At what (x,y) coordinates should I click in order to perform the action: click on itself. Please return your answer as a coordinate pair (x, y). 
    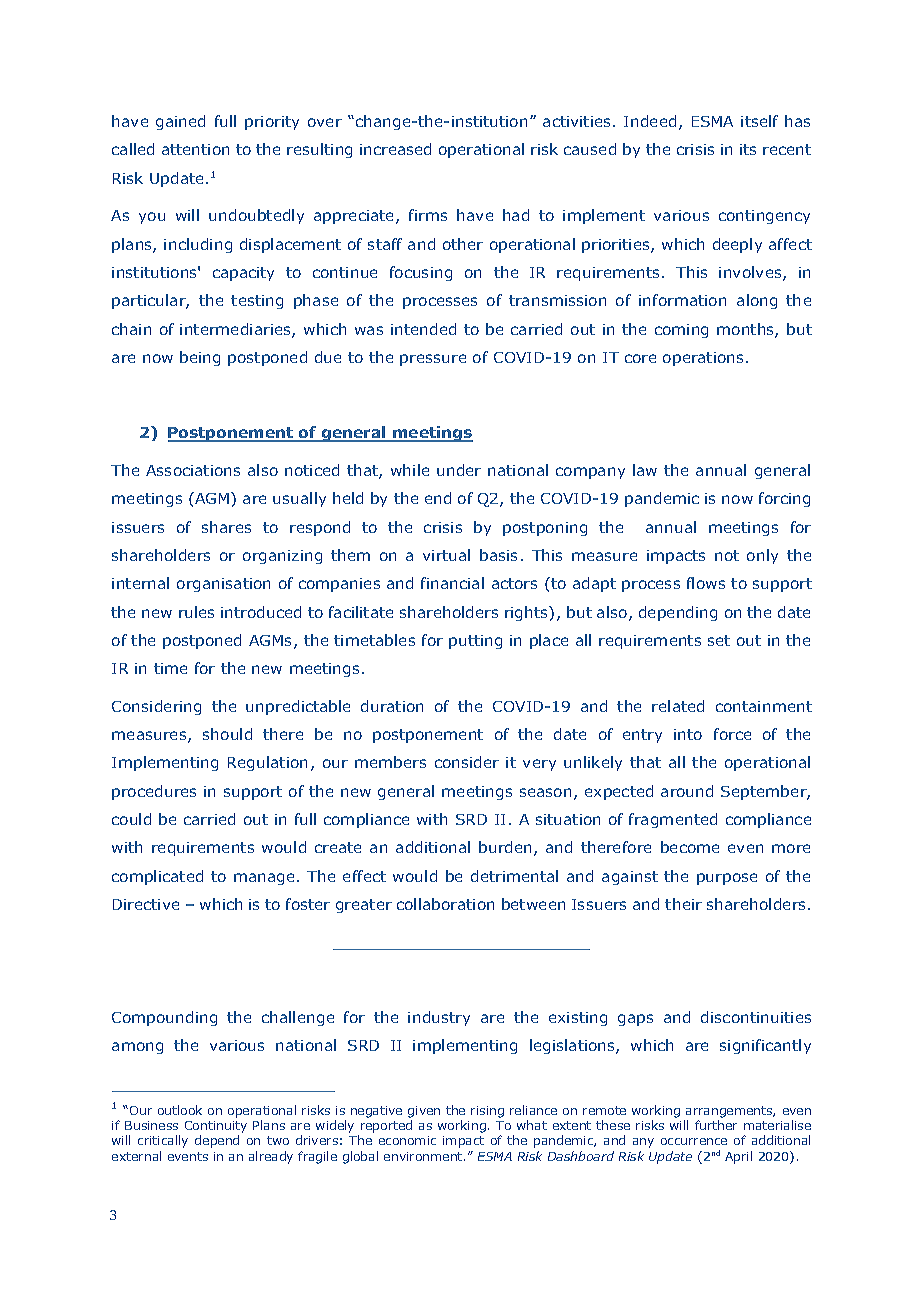
    Looking at the image, I should click on (759, 121).
